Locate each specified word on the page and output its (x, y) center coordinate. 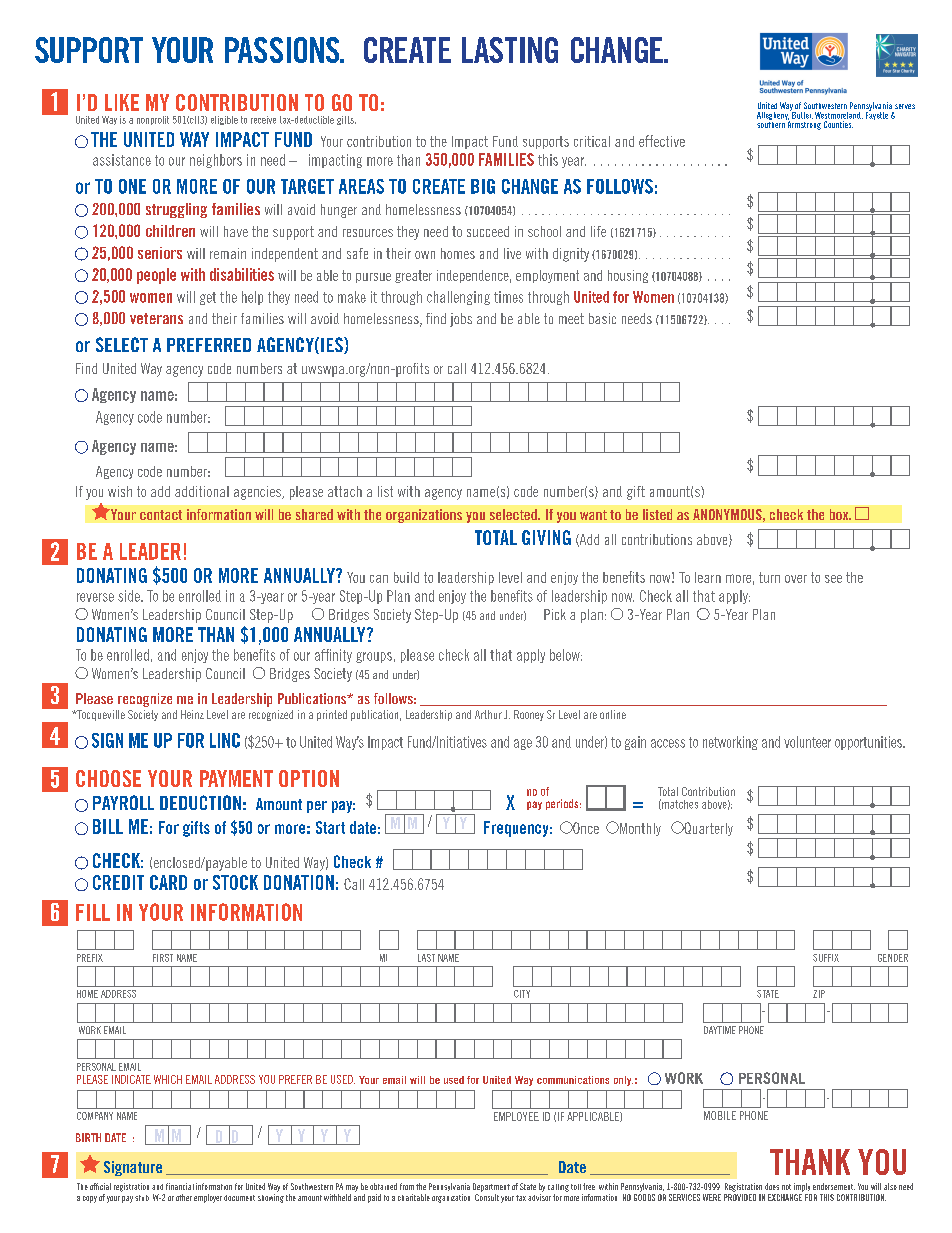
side (130, 596)
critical (592, 141)
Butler (801, 114)
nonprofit (153, 120)
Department (491, 1187)
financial (180, 1186)
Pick (555, 614)
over (796, 579)
